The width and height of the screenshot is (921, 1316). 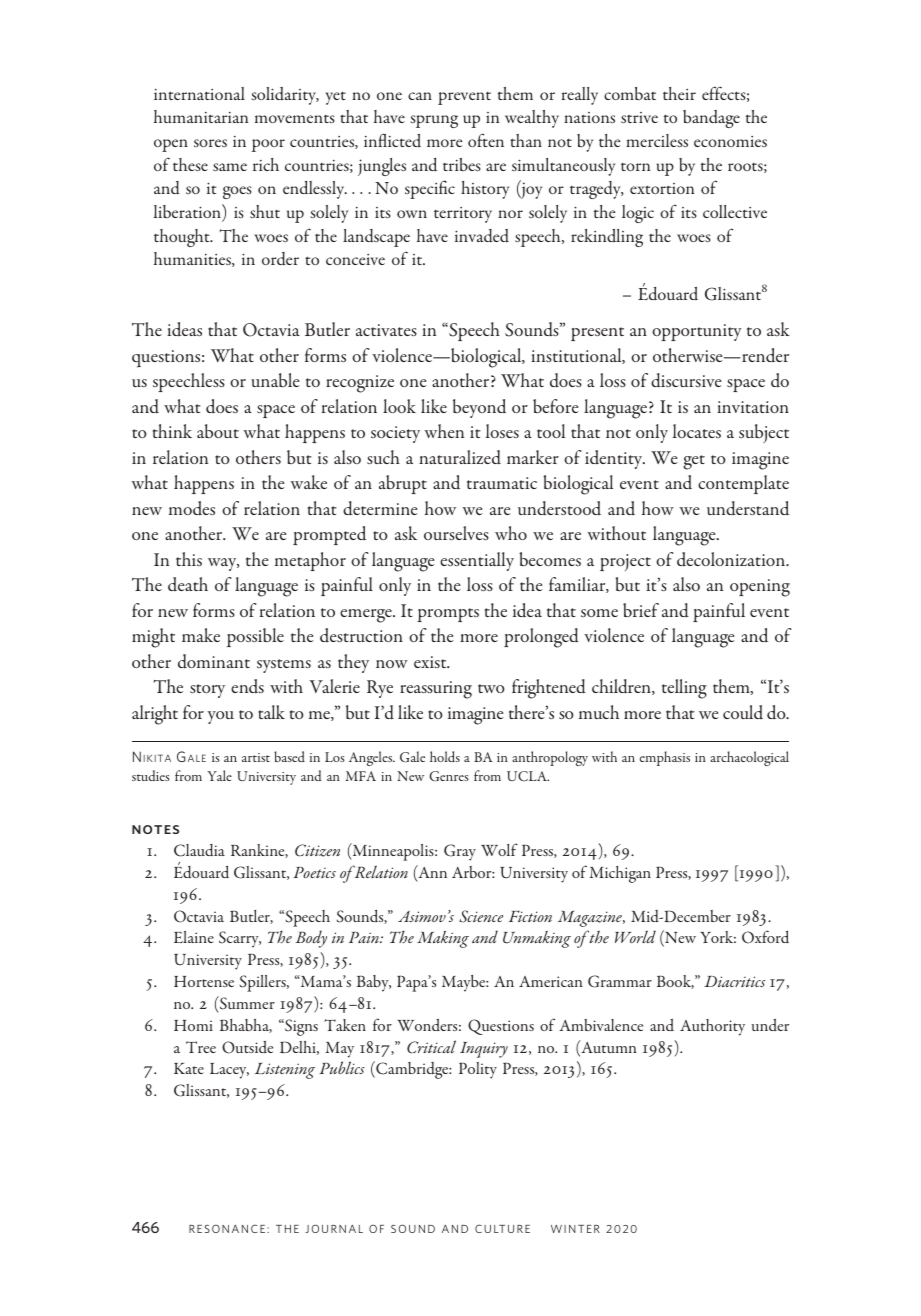 I want to click on humanitarian, so click(x=201, y=116).
